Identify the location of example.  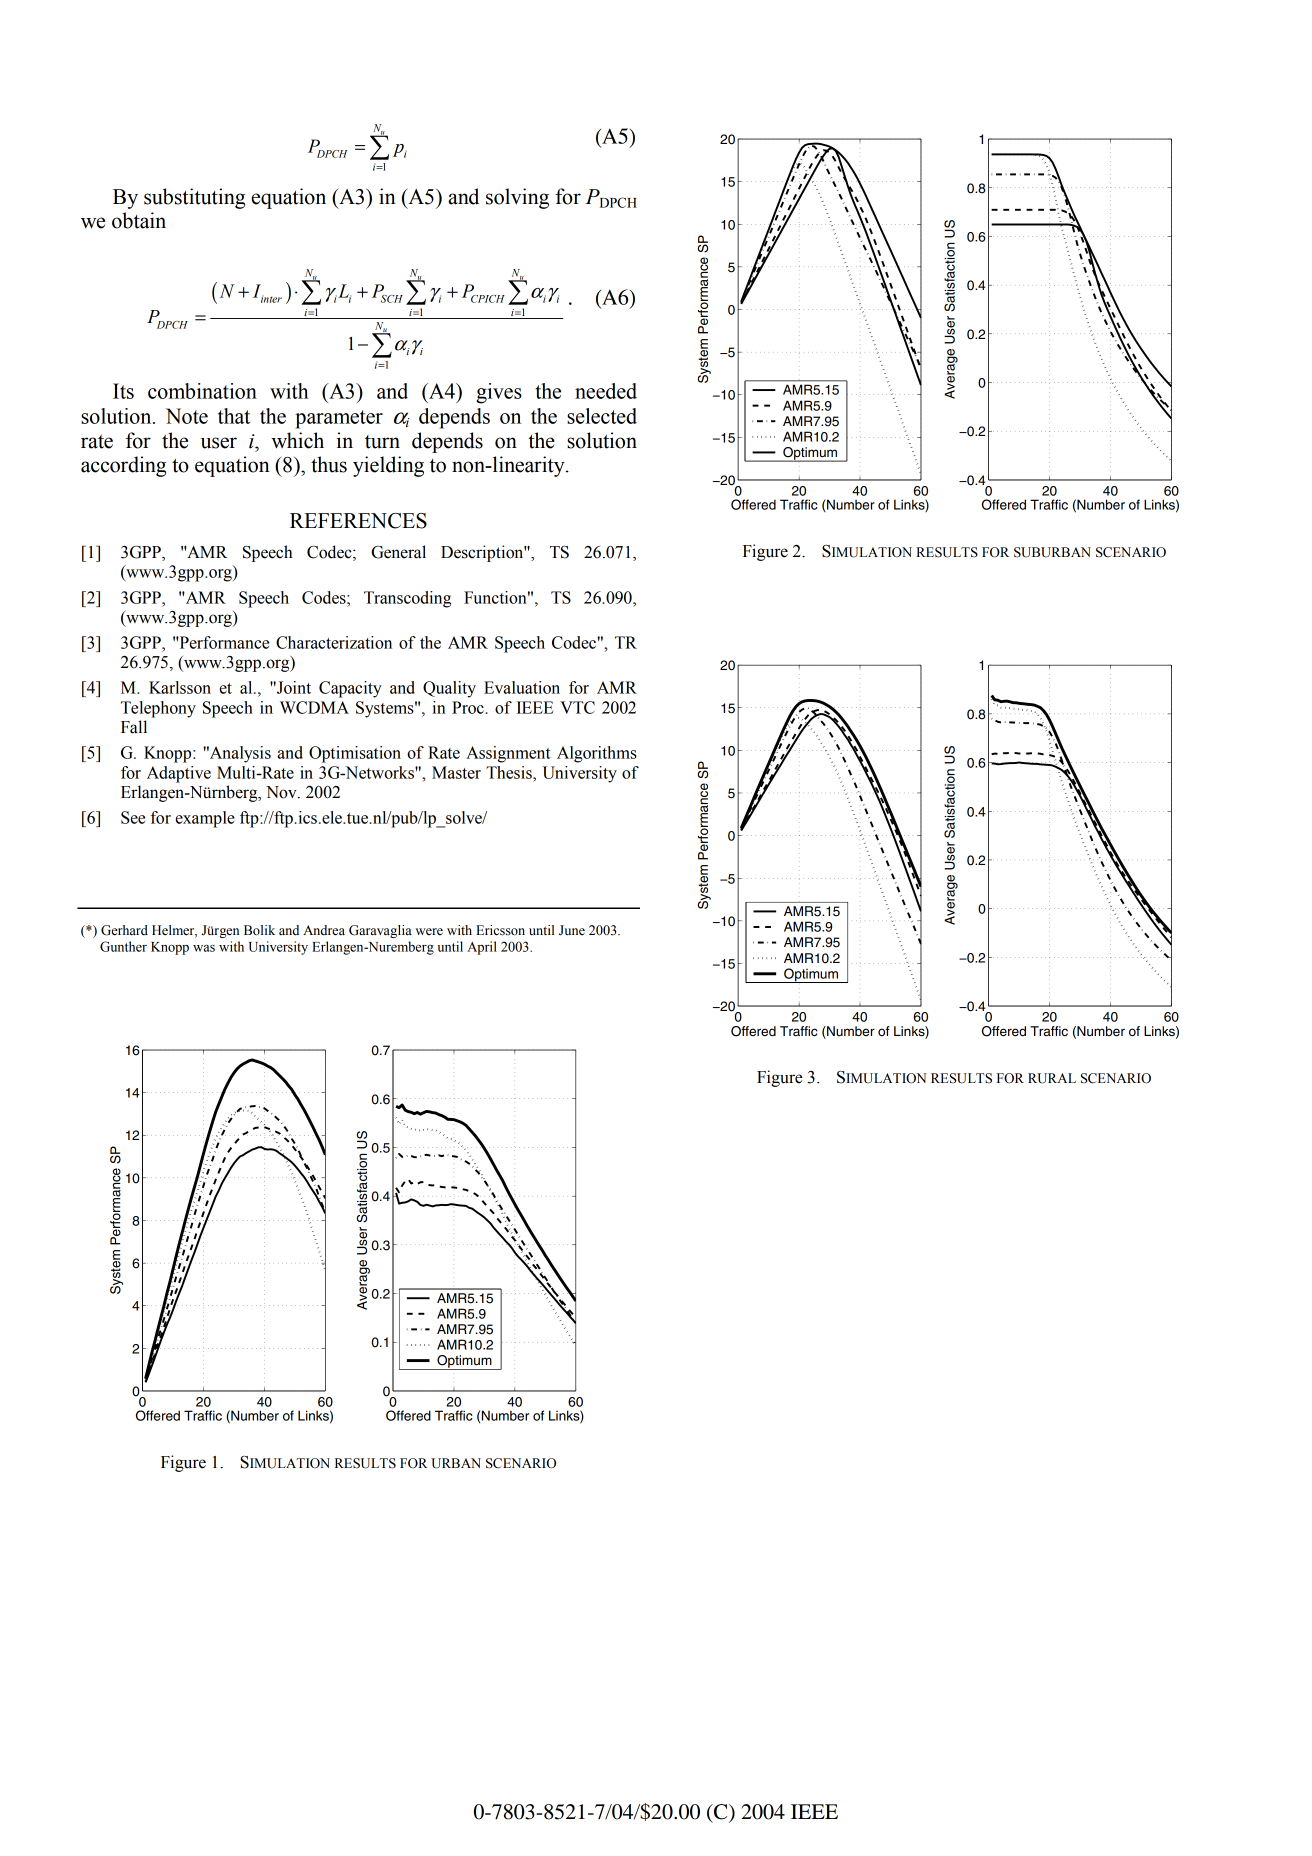
(205, 819).
